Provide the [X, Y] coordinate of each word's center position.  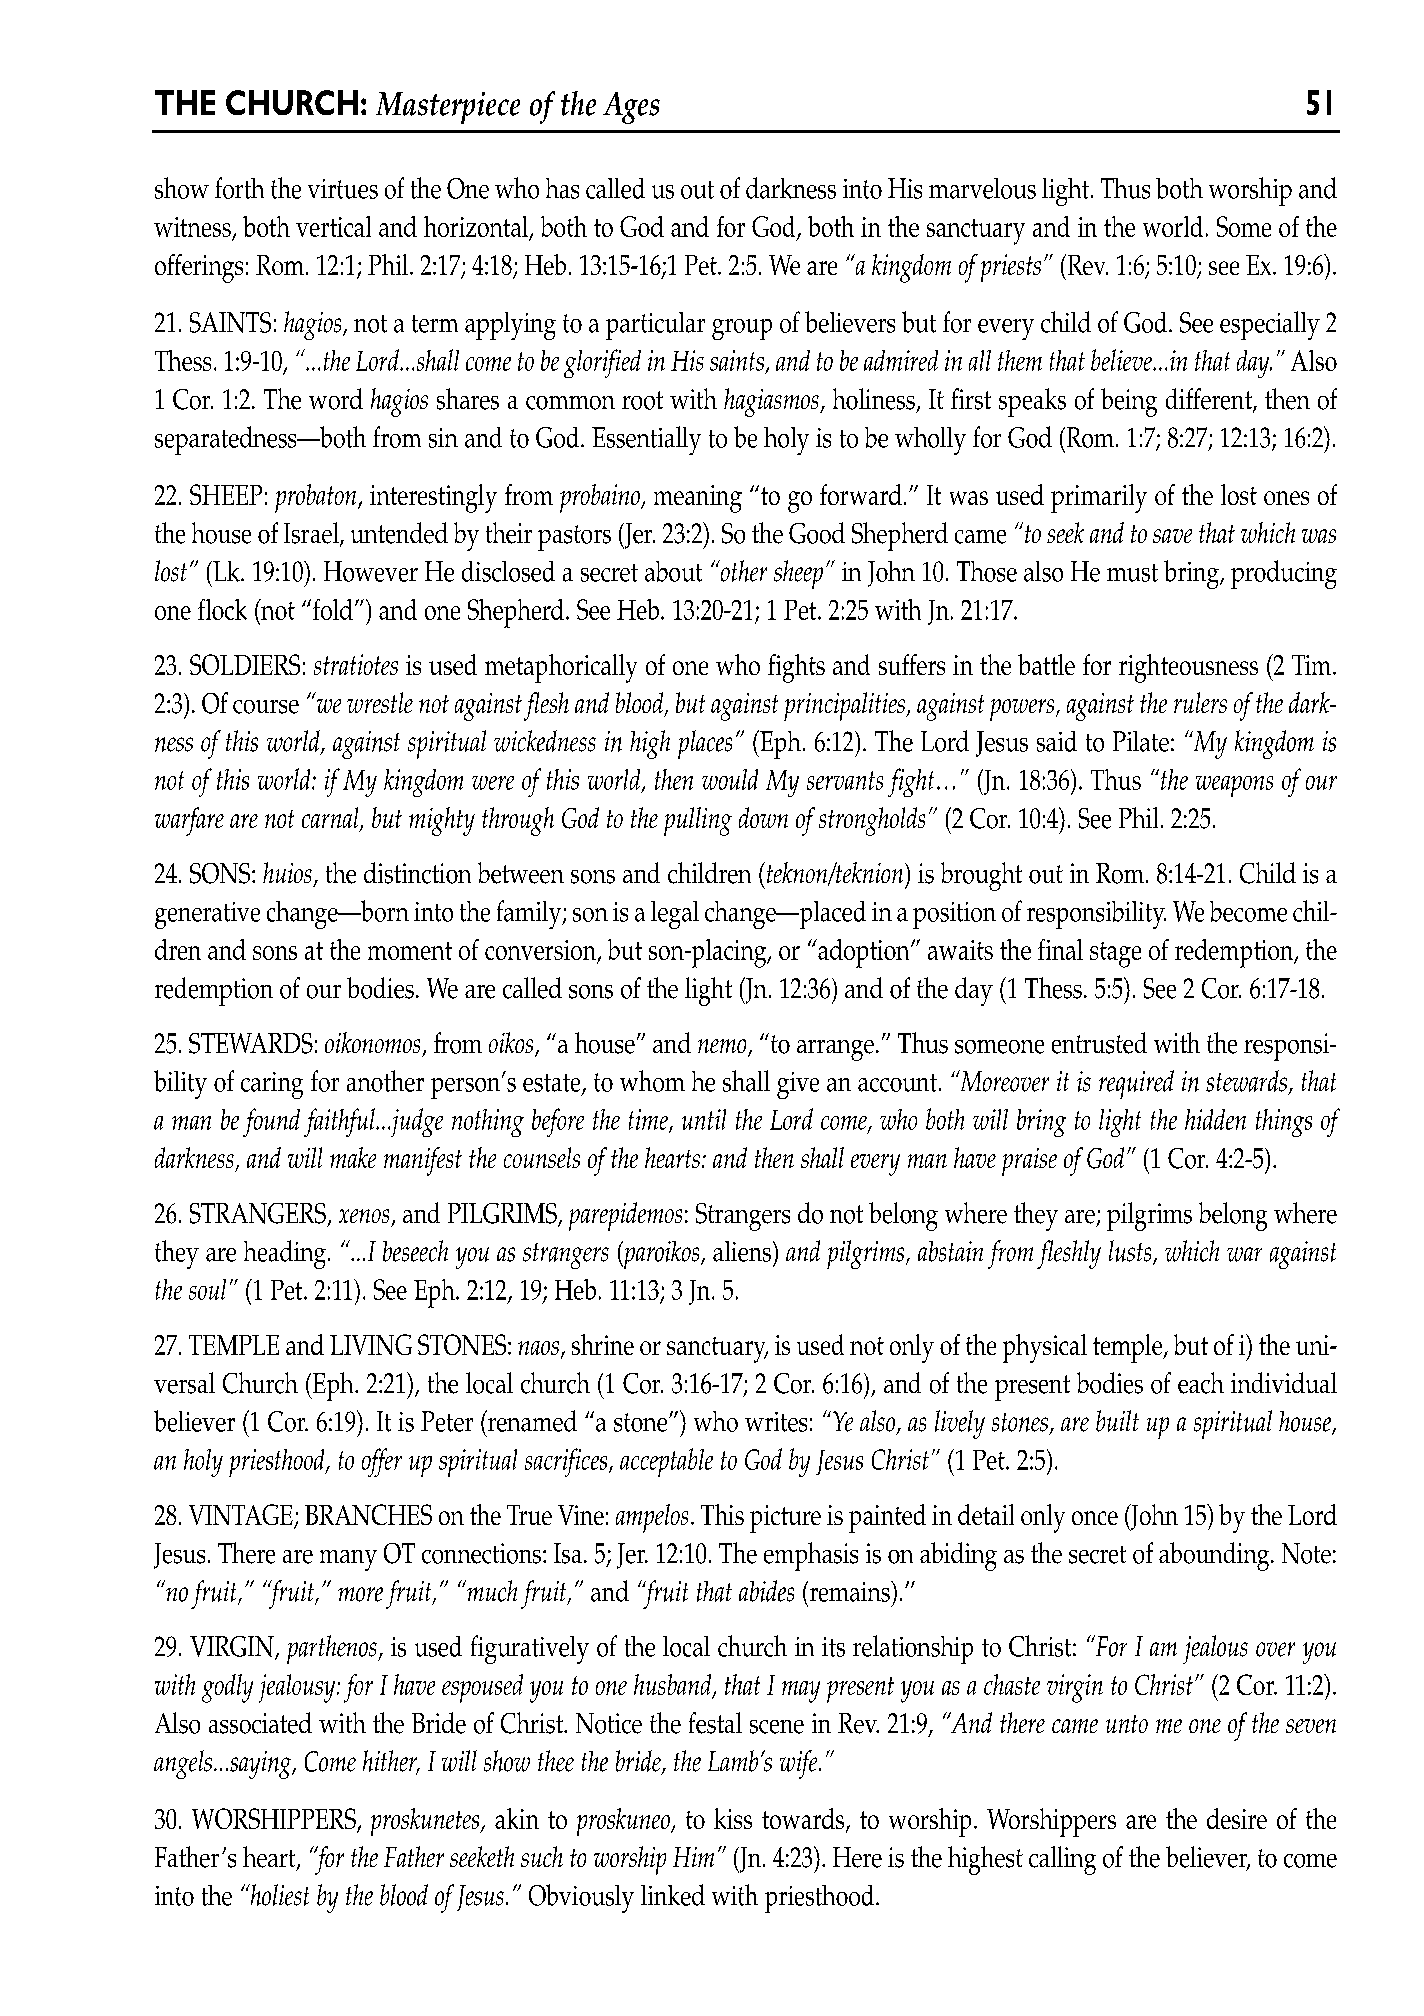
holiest [278, 1895]
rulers [1200, 702]
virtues [343, 189]
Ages [631, 108]
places [705, 744]
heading [285, 1254]
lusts [1131, 1252]
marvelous [982, 188]
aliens [743, 1251]
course [266, 707]
